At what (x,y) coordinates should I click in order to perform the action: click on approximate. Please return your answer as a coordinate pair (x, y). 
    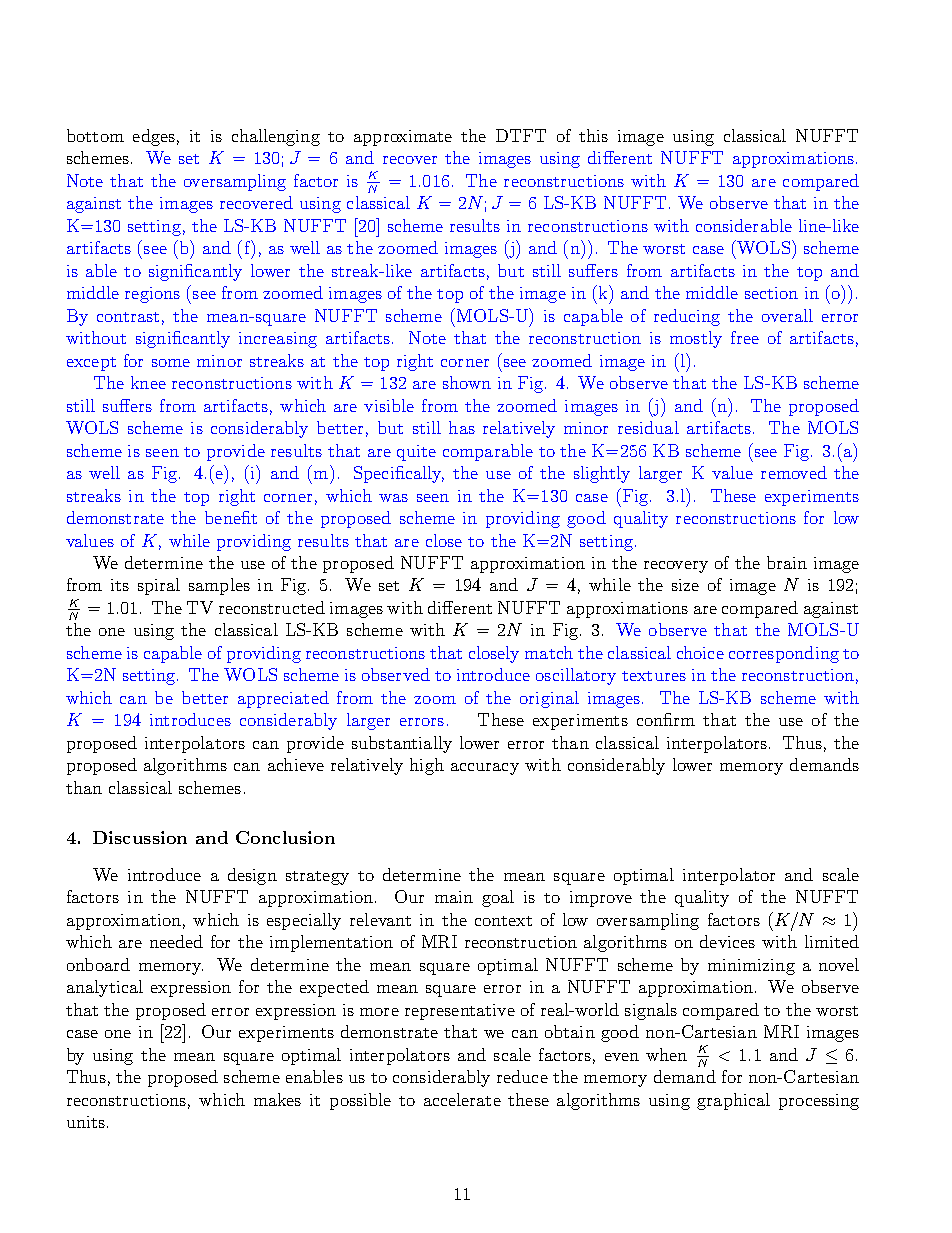
    Looking at the image, I should click on (403, 138).
